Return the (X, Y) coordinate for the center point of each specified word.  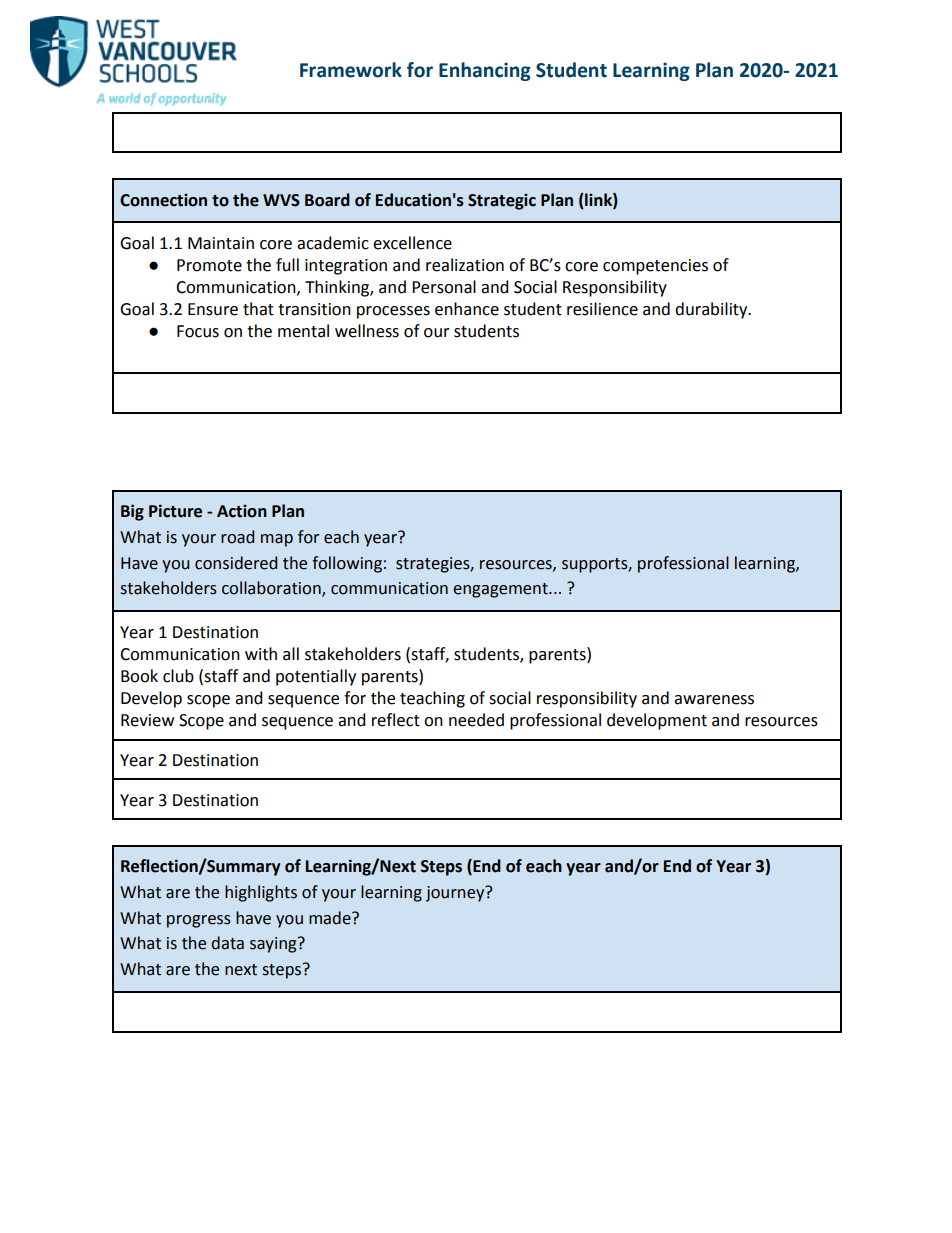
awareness (714, 700)
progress (199, 921)
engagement (501, 590)
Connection (163, 200)
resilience (602, 309)
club (178, 676)
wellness (367, 331)
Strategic (502, 201)
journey (456, 893)
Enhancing (485, 71)
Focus (198, 331)
